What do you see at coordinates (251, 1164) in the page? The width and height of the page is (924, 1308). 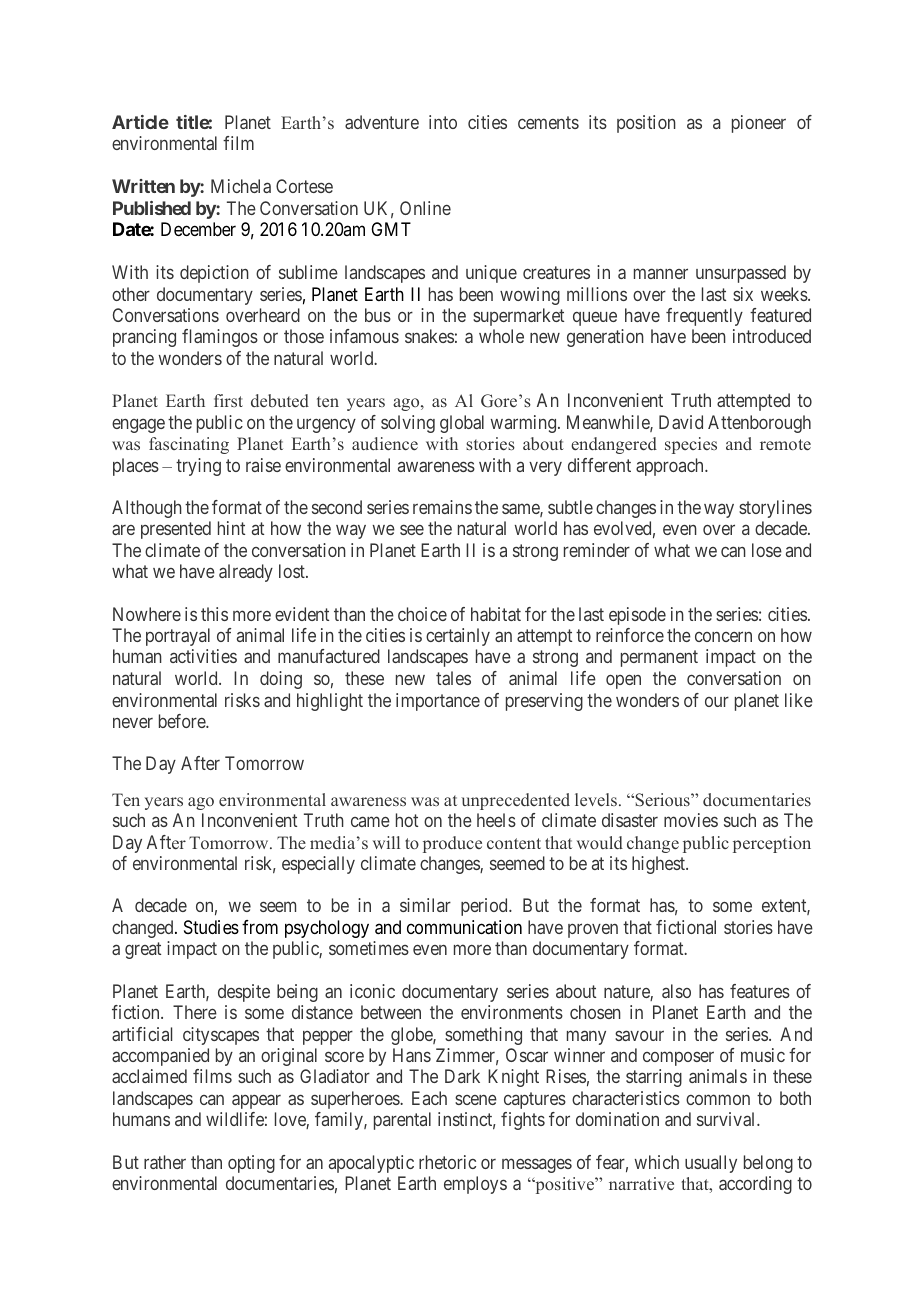 I see `opting` at bounding box center [251, 1164].
